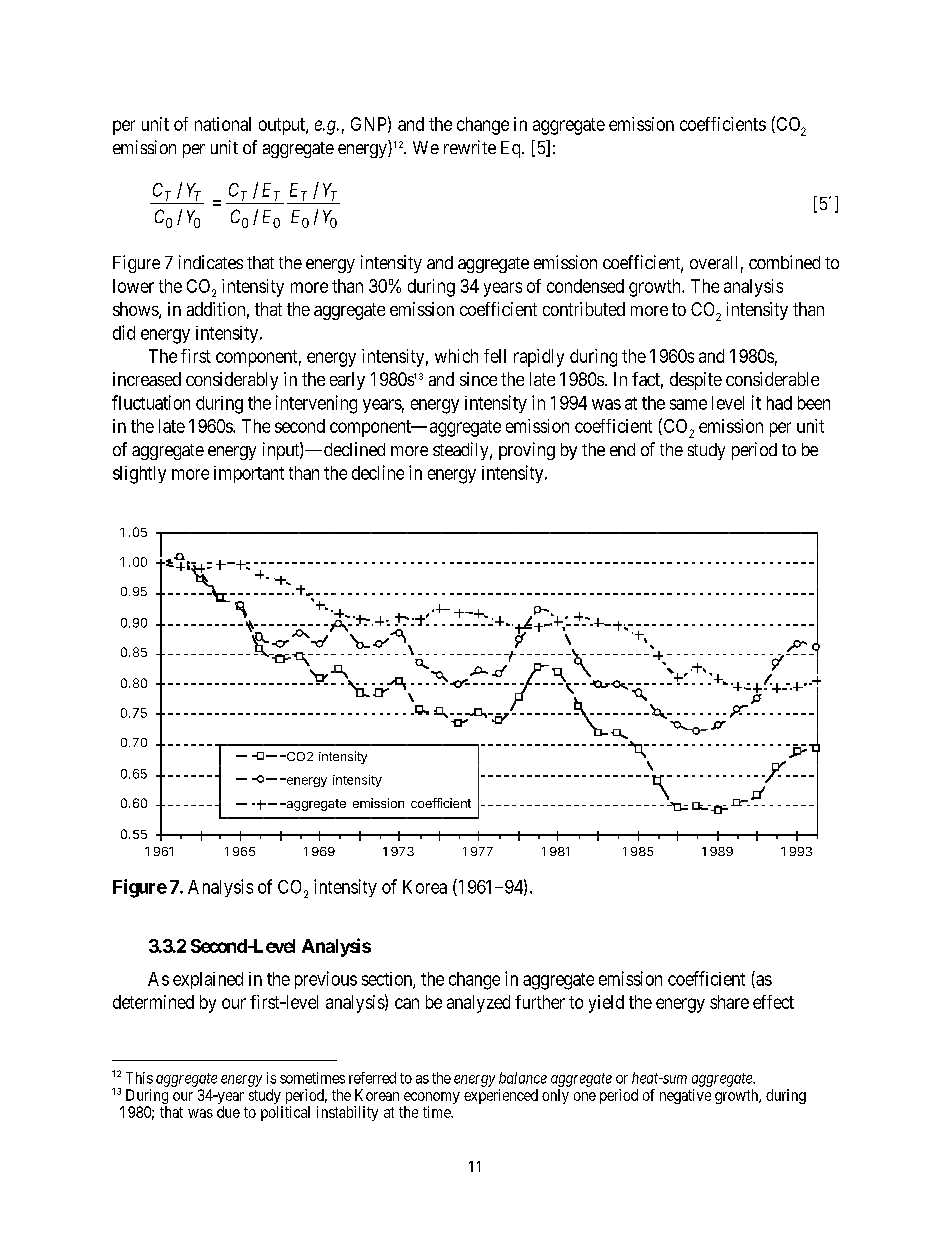 The image size is (952, 1233). Describe the element at coordinates (208, 980) in the screenshot. I see `explained` at that location.
